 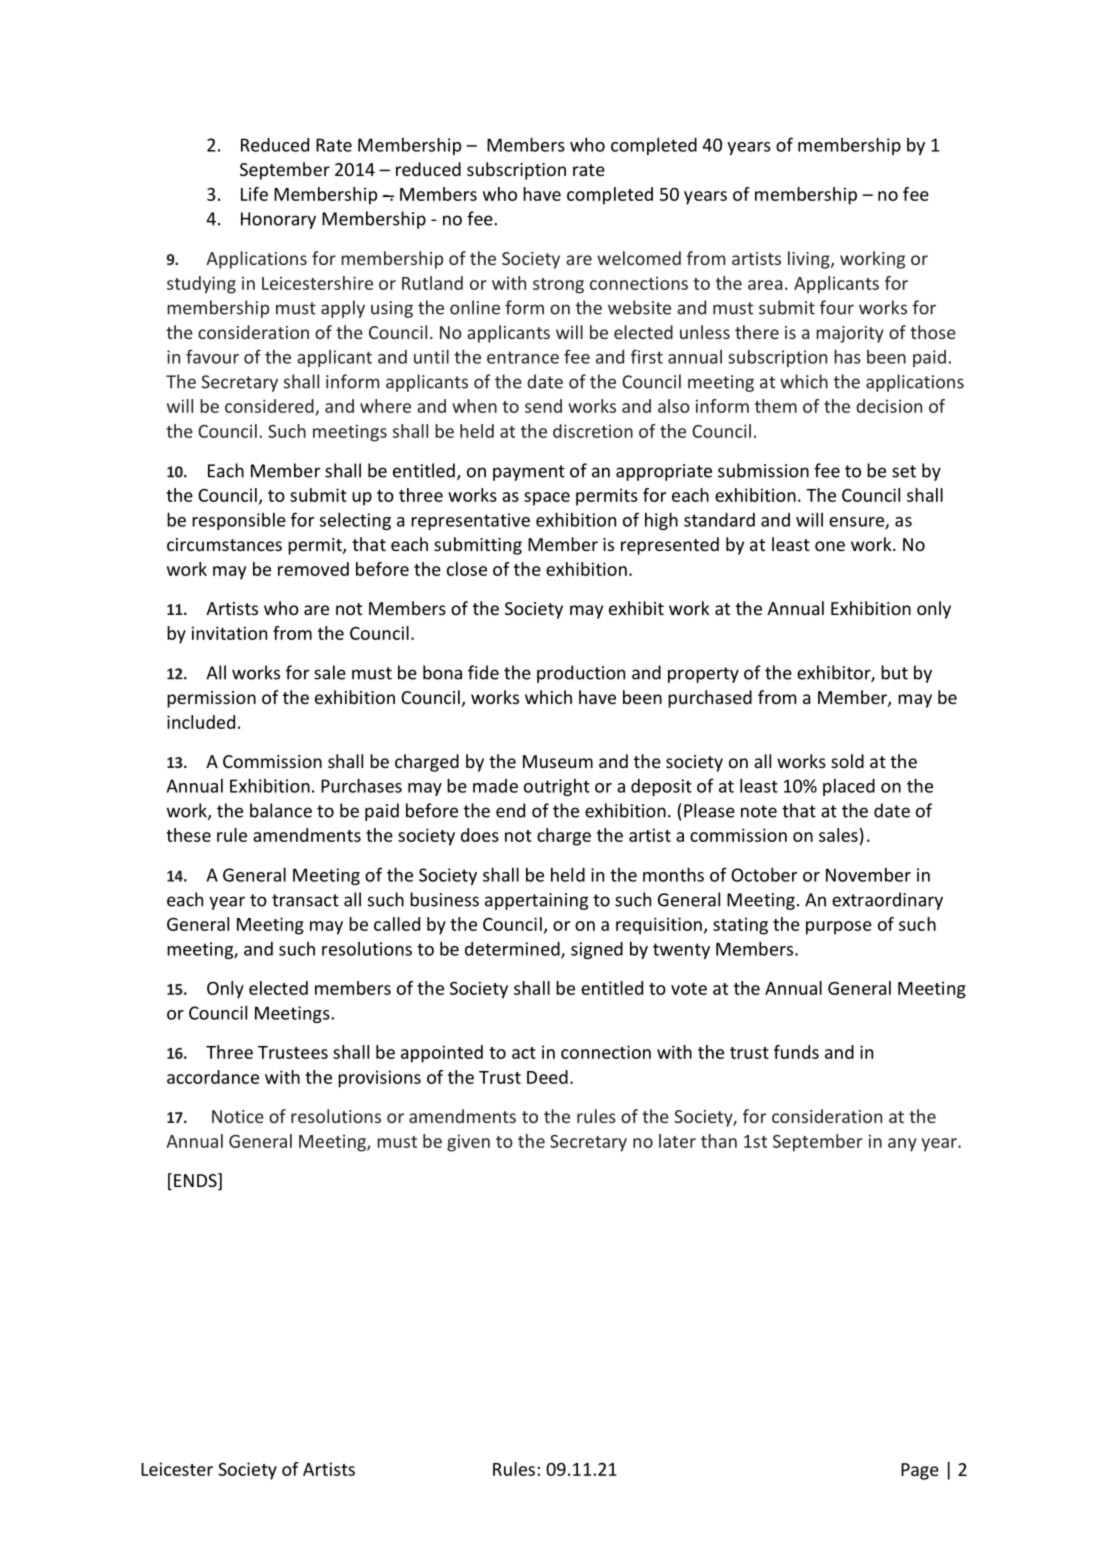 I want to click on living, so click(x=810, y=260).
